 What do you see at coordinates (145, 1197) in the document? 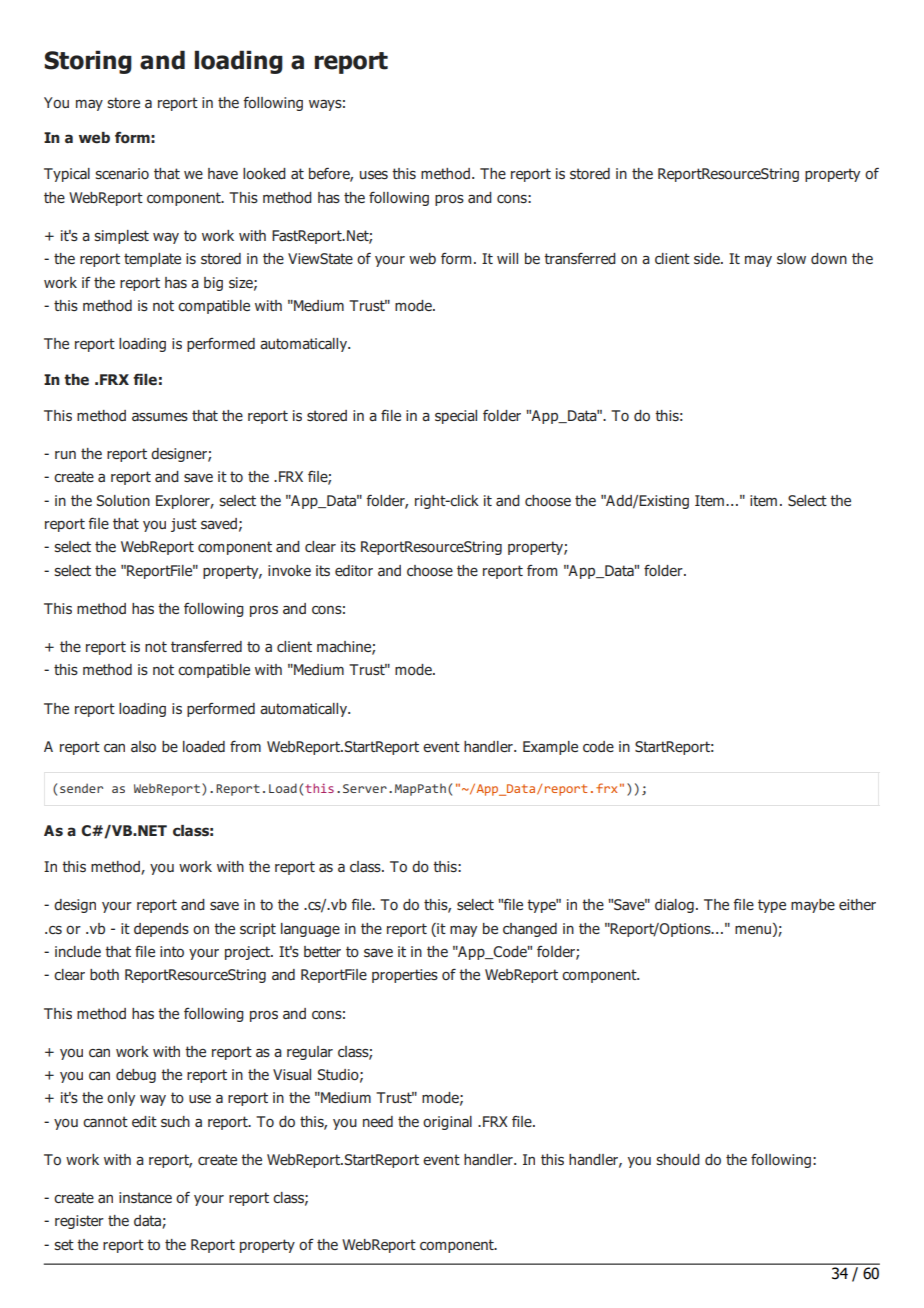
I see `instance` at bounding box center [145, 1197].
